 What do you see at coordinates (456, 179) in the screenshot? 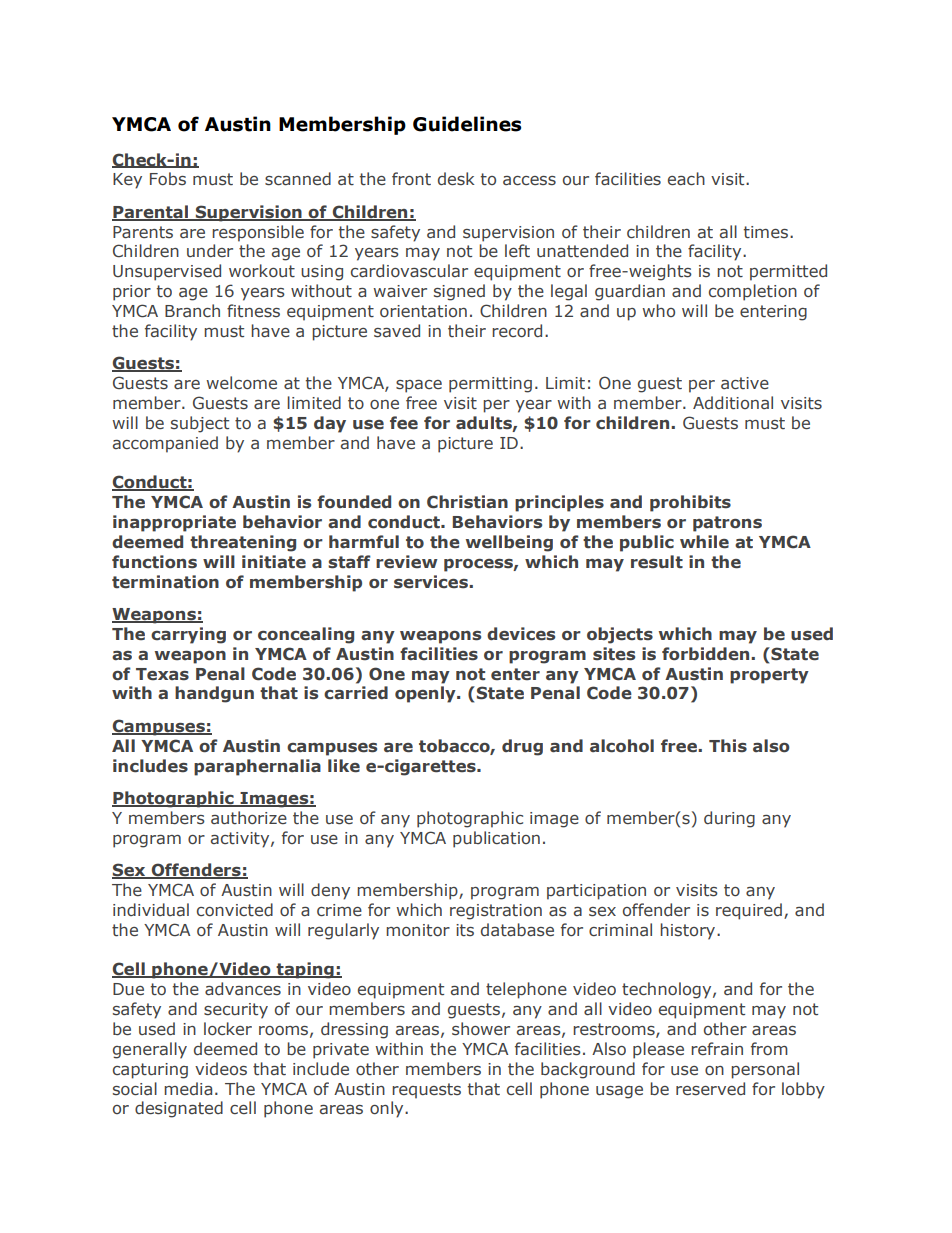
I see `desk` at bounding box center [456, 179].
